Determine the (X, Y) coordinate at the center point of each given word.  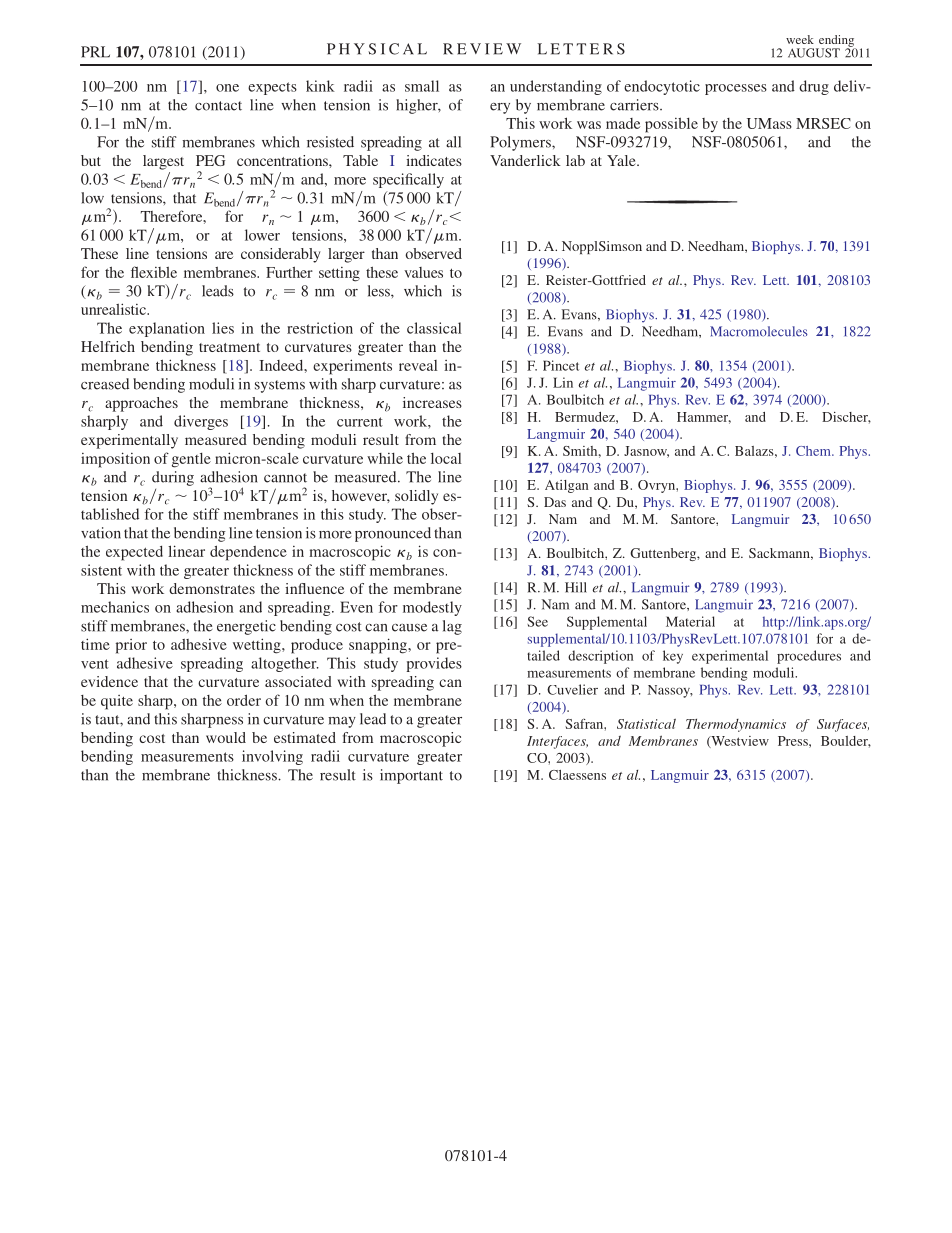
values (423, 272)
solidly (416, 497)
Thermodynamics (736, 725)
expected (134, 553)
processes (736, 89)
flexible (154, 272)
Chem (814, 451)
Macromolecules (759, 331)
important (411, 776)
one (227, 88)
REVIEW (482, 49)
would (226, 737)
